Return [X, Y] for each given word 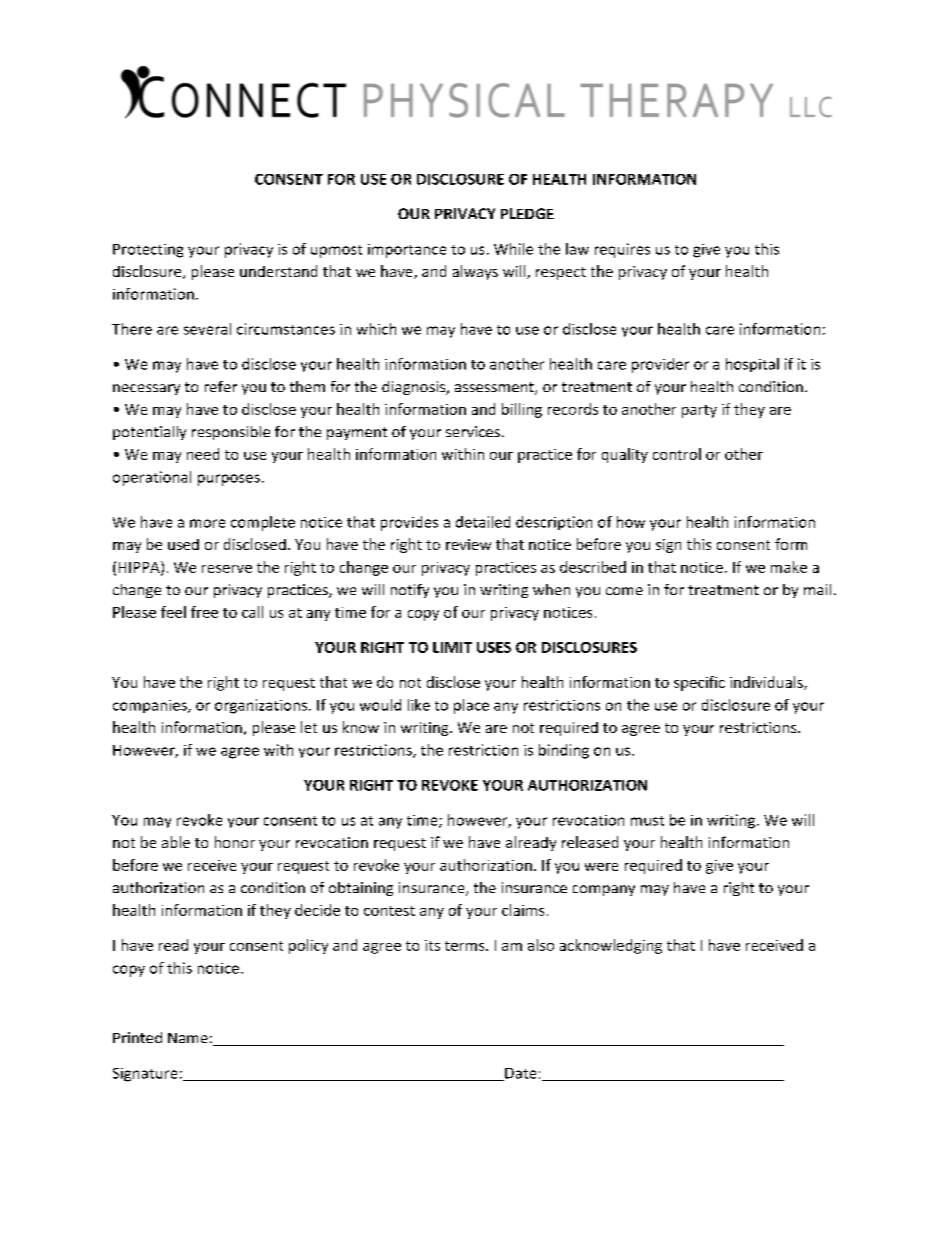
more [207, 523]
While [513, 249]
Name [188, 1038]
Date [519, 1074]
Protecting [148, 251]
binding [564, 751]
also [541, 945]
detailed [483, 522]
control [677, 454]
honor [235, 842]
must [647, 821]
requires [622, 250]
